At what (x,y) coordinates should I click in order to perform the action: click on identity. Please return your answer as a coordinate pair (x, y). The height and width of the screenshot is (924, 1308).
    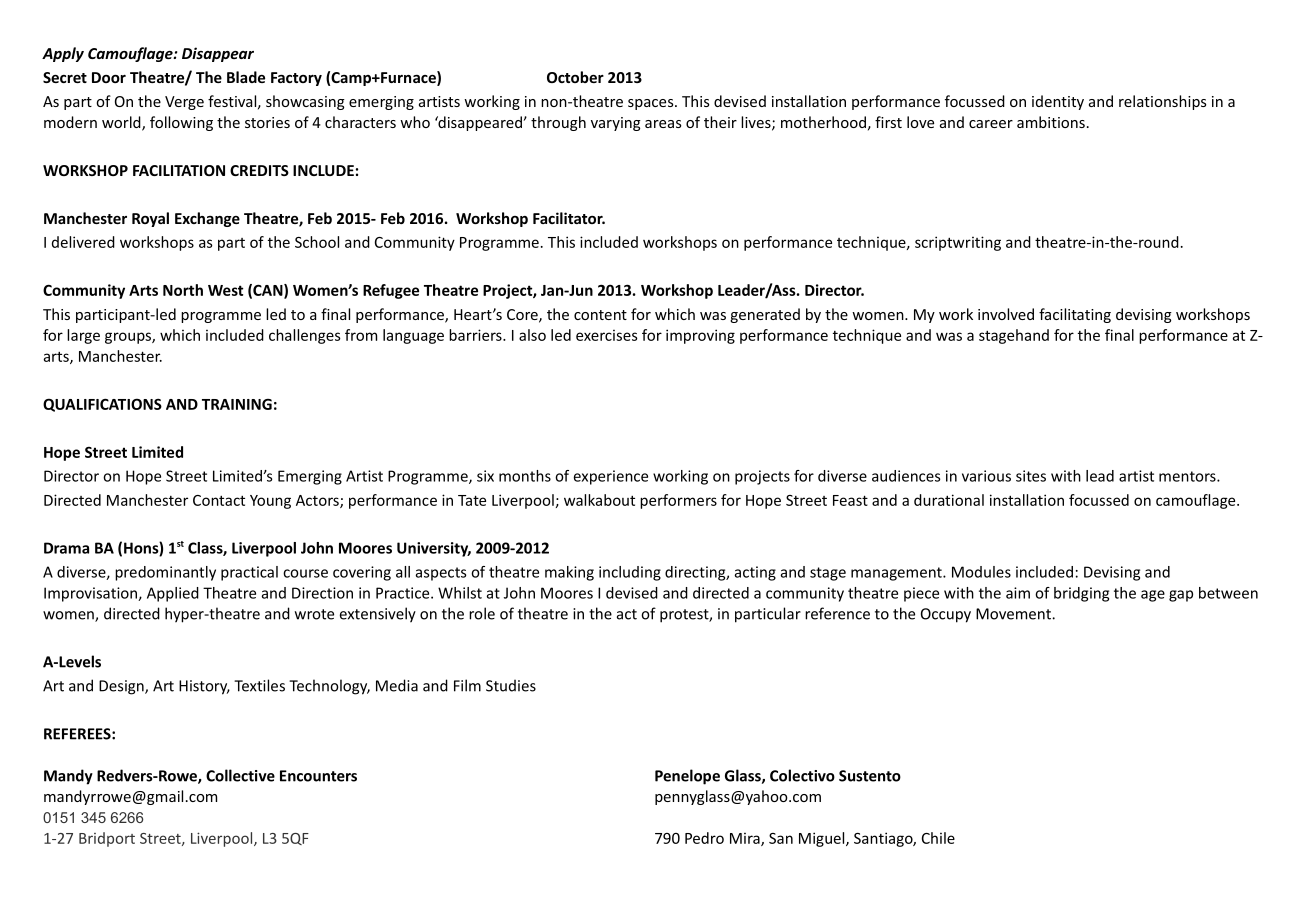
    Looking at the image, I should click on (1058, 102).
